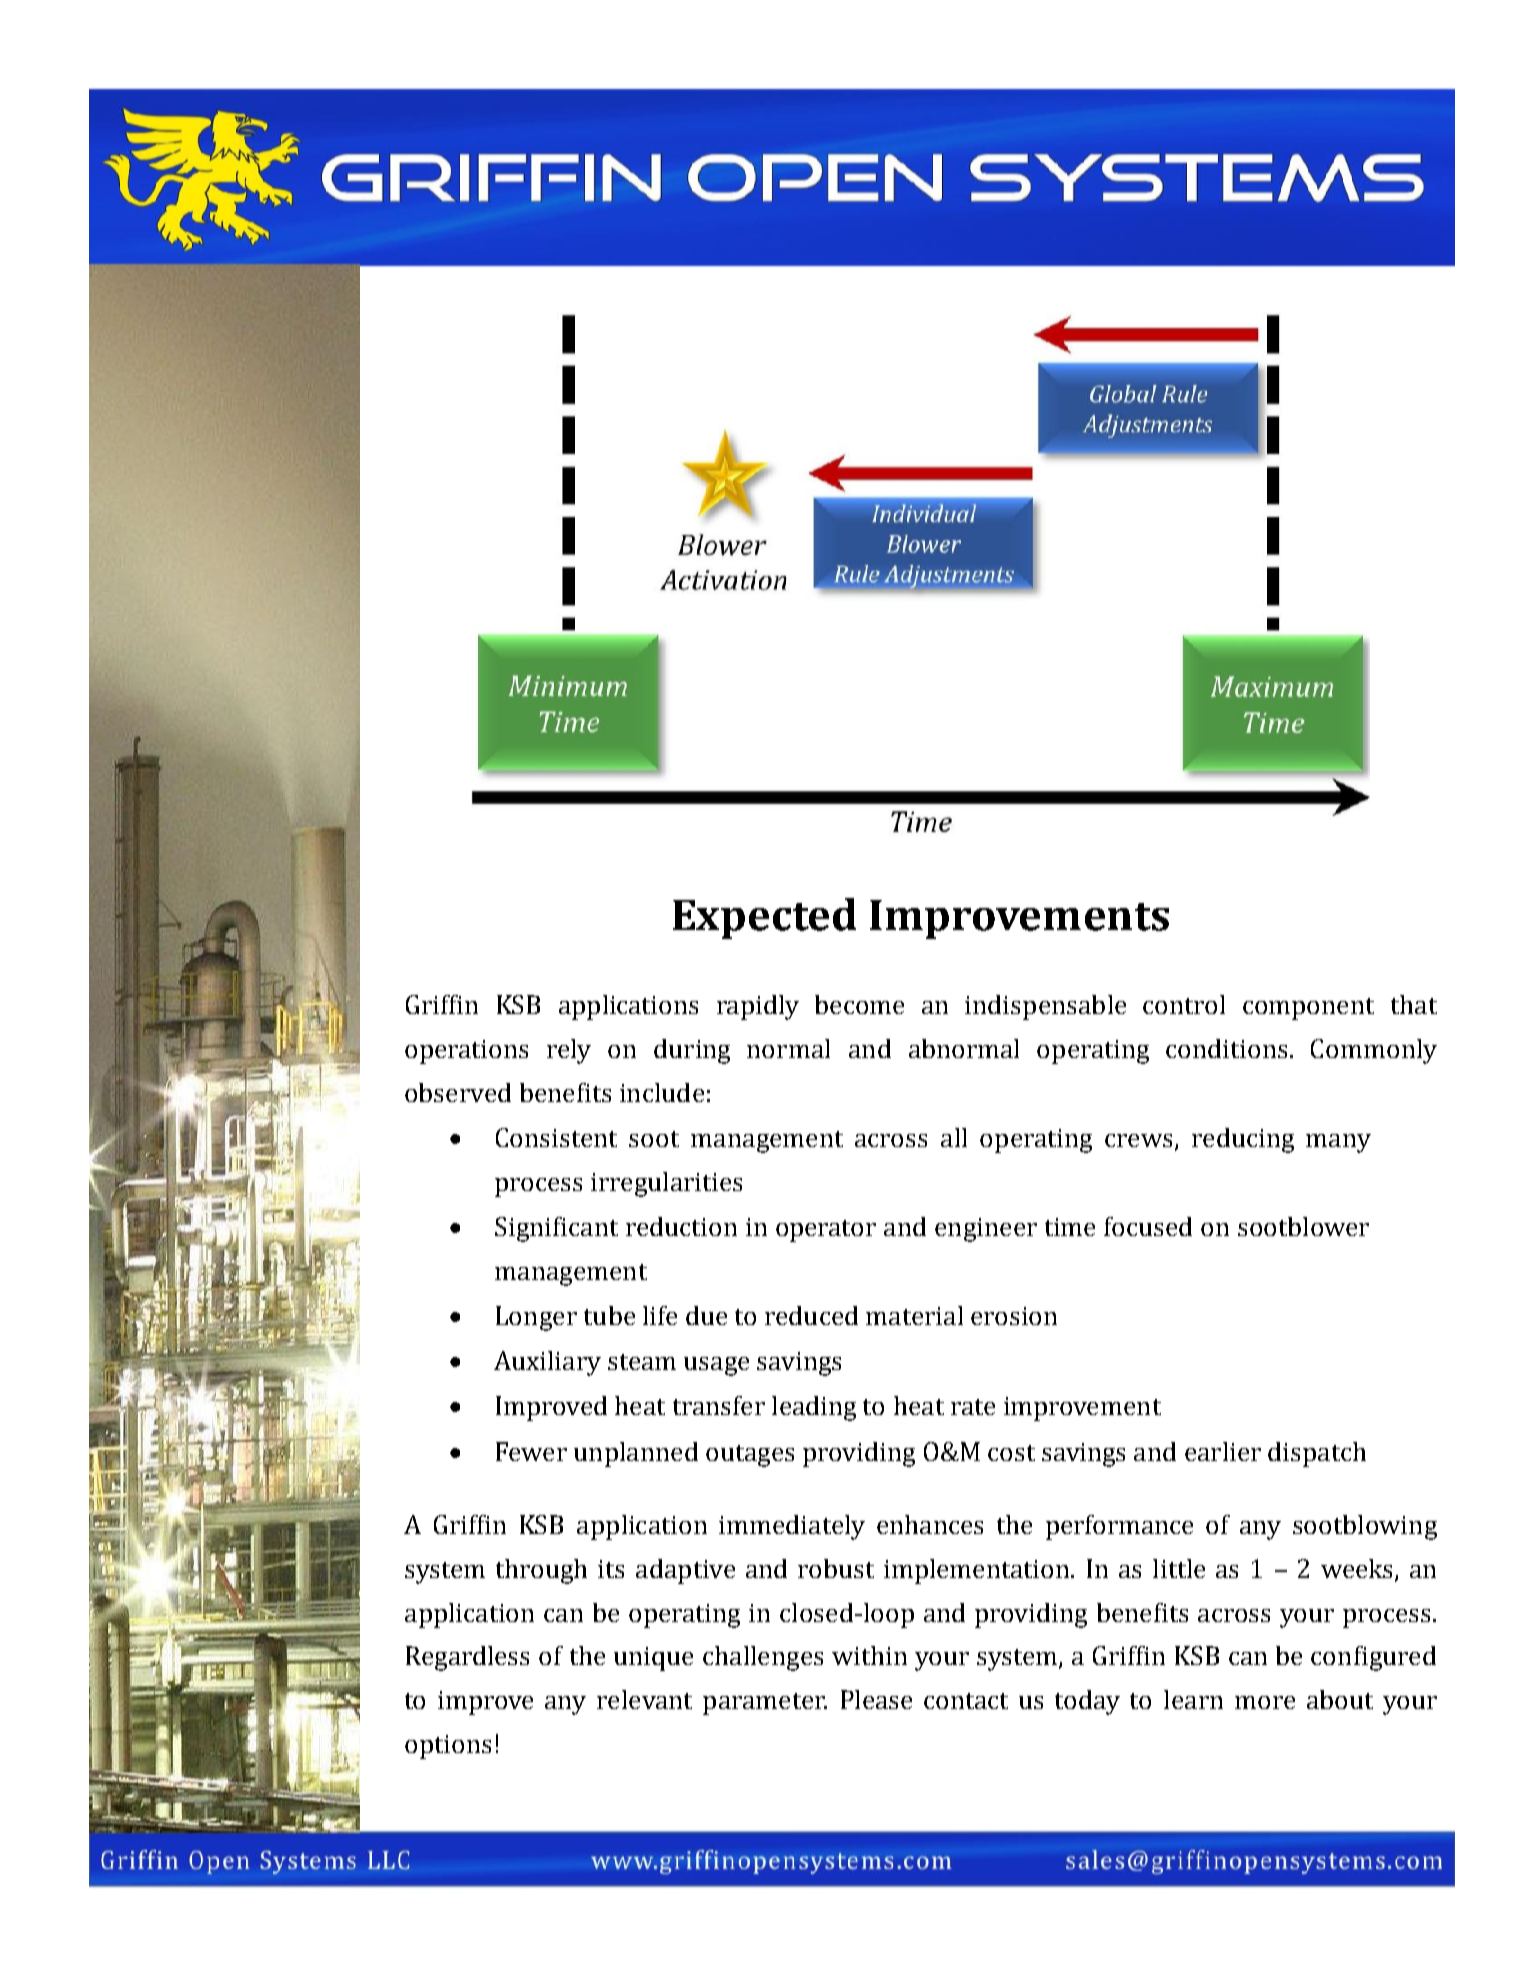 The height and width of the page is (1976, 1527). What do you see at coordinates (764, 918) in the page?
I see `Expected` at bounding box center [764, 918].
